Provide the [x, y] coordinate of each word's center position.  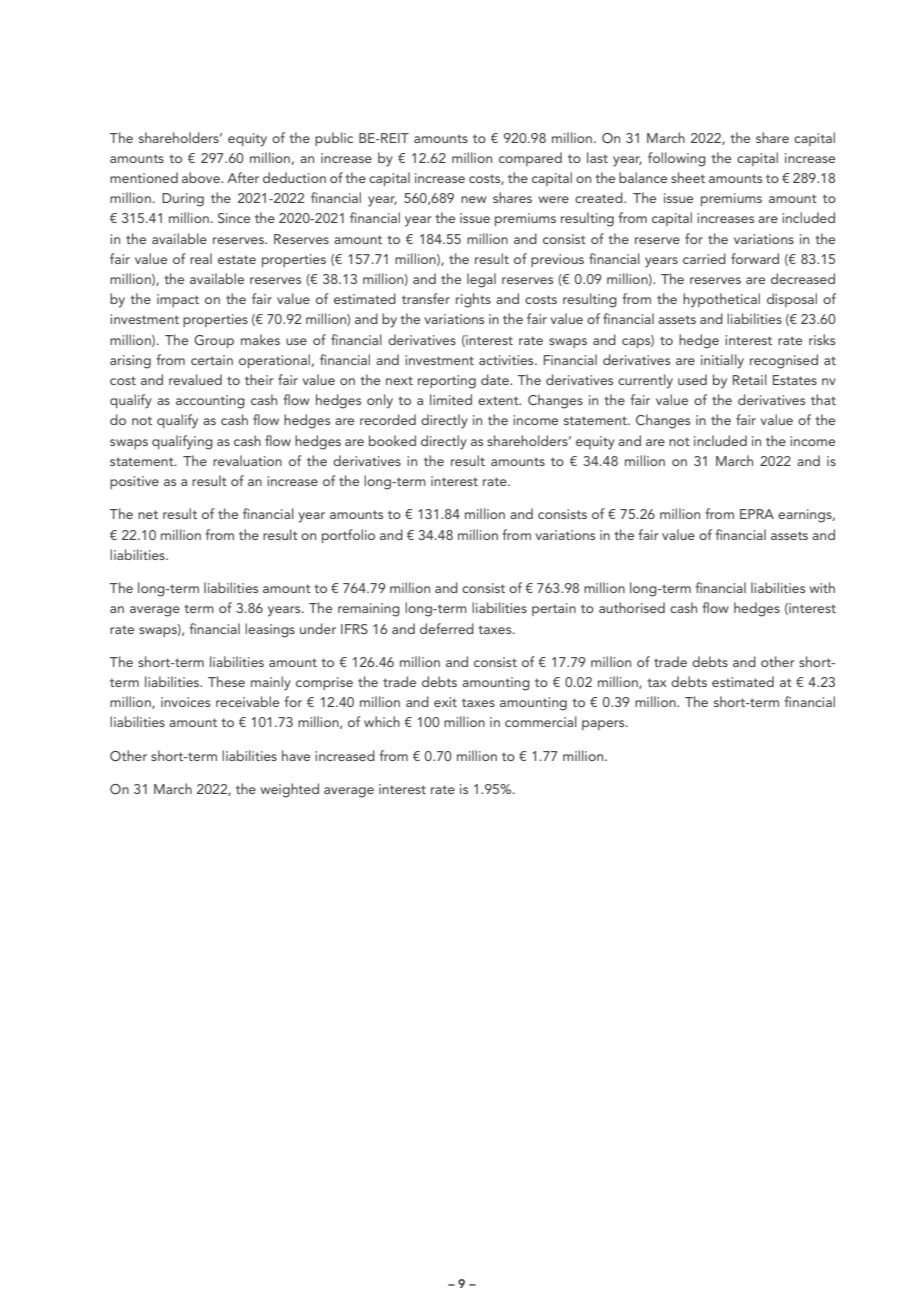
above [202, 177]
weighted [289, 790]
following [677, 159]
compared [530, 159]
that [823, 399]
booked [392, 440]
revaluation [247, 460]
